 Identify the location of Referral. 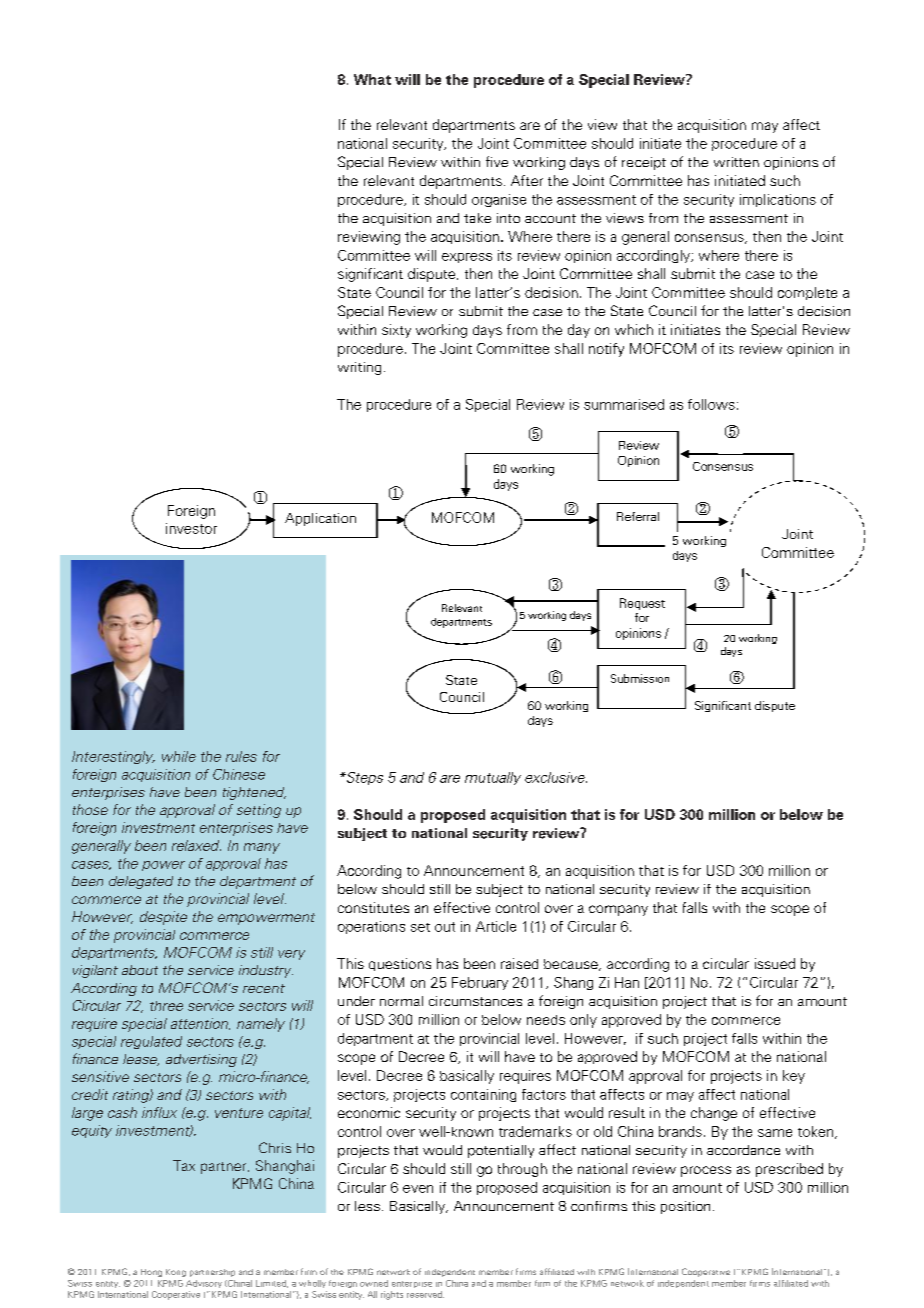
(638, 516).
